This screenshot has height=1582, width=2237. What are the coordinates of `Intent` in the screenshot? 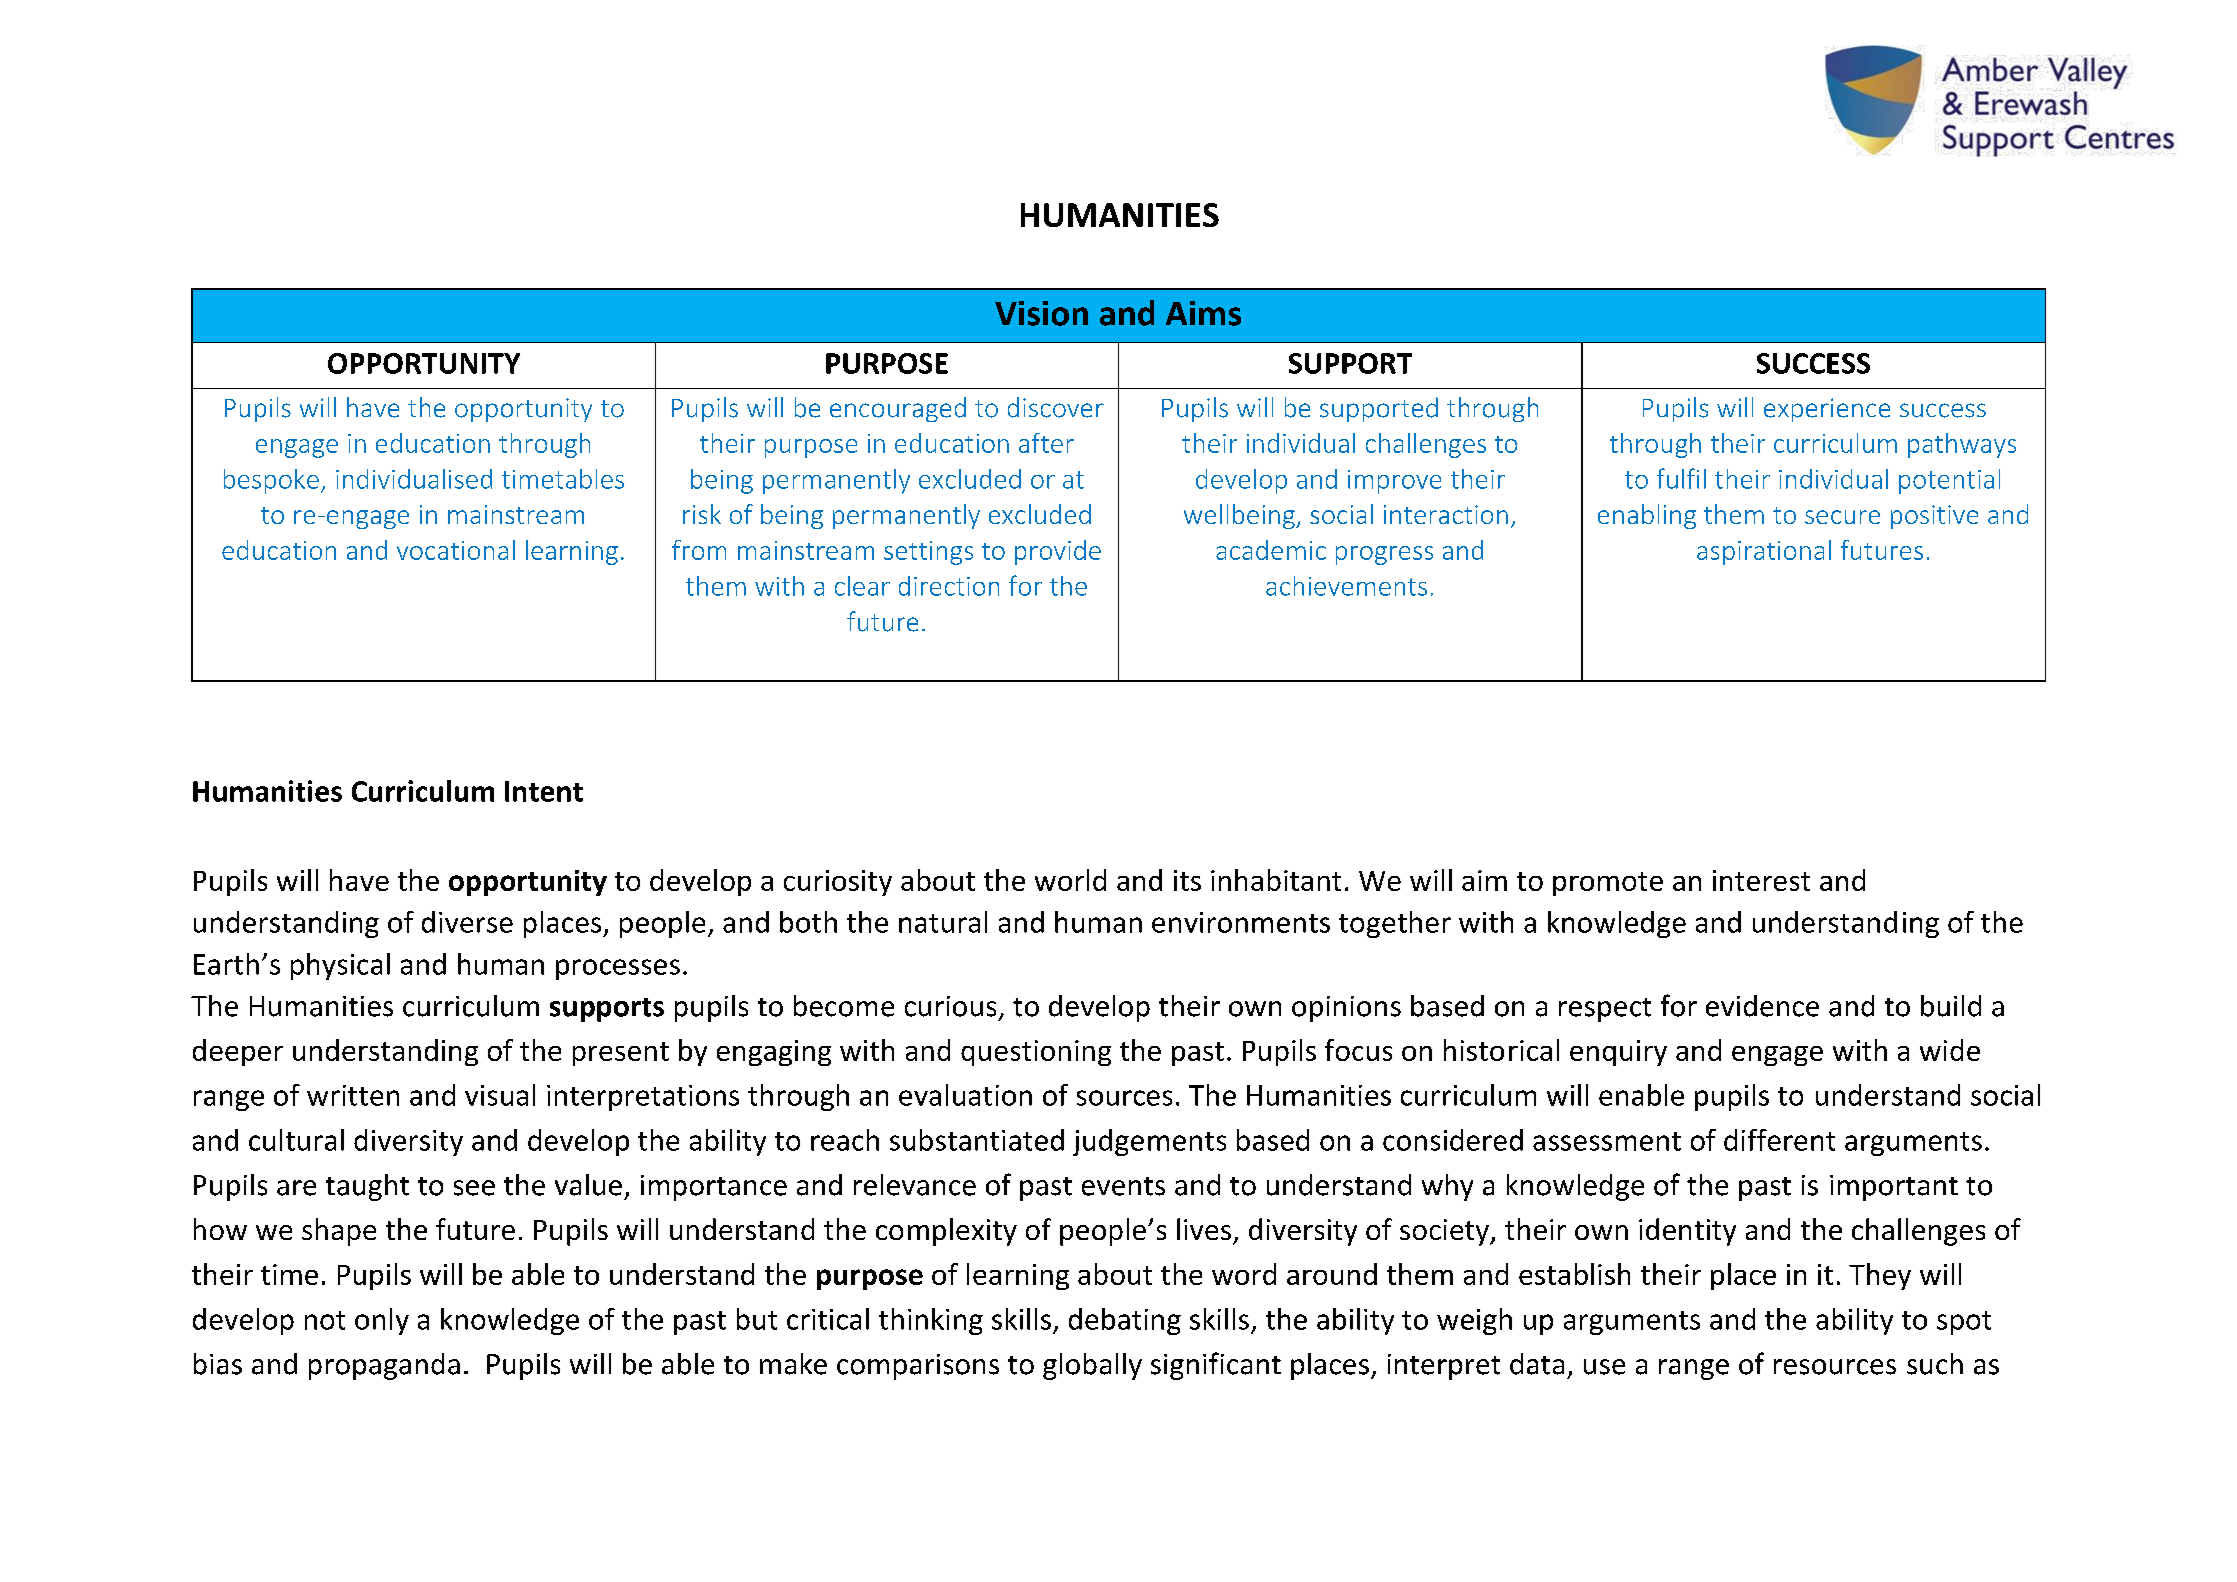 It's located at (544, 791).
